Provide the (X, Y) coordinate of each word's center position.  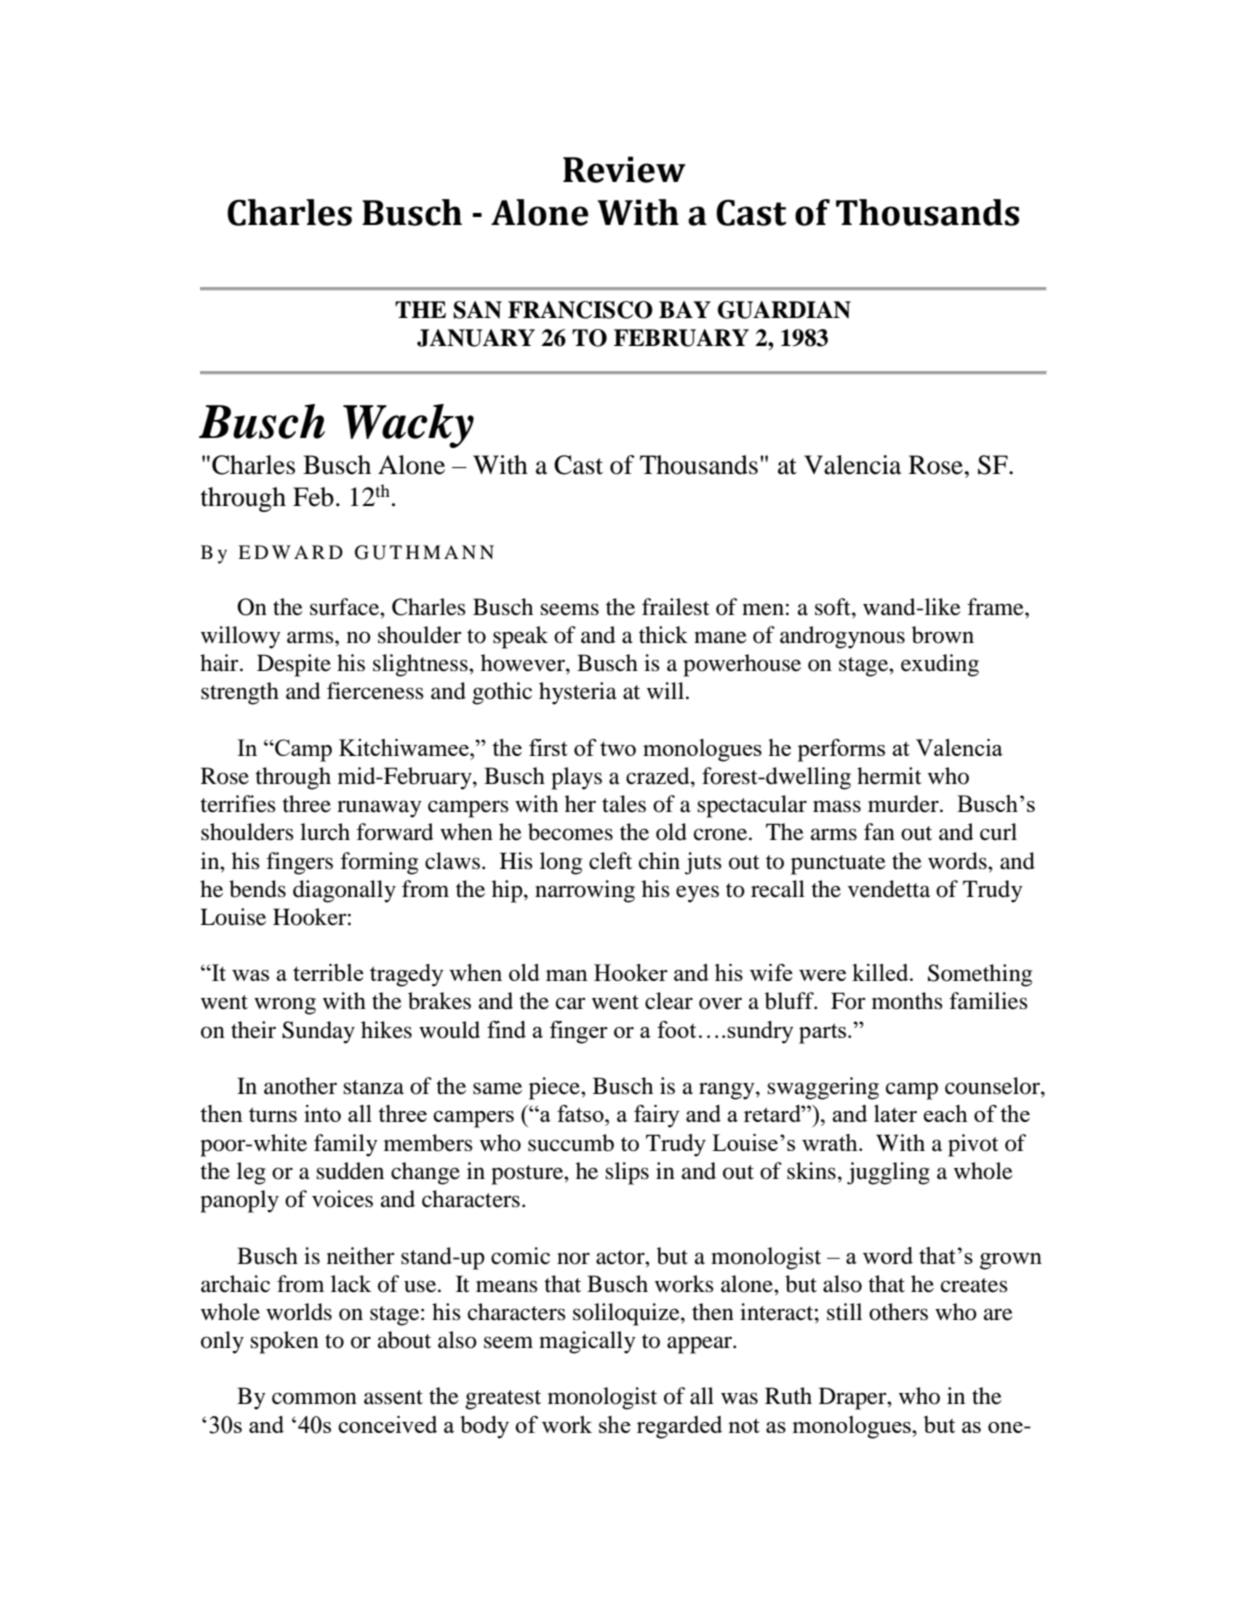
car (571, 1003)
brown (943, 635)
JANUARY (476, 338)
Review (624, 169)
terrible (328, 972)
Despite (294, 665)
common (314, 1398)
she (615, 1424)
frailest (676, 607)
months (907, 1001)
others (898, 1312)
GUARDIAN (784, 310)
